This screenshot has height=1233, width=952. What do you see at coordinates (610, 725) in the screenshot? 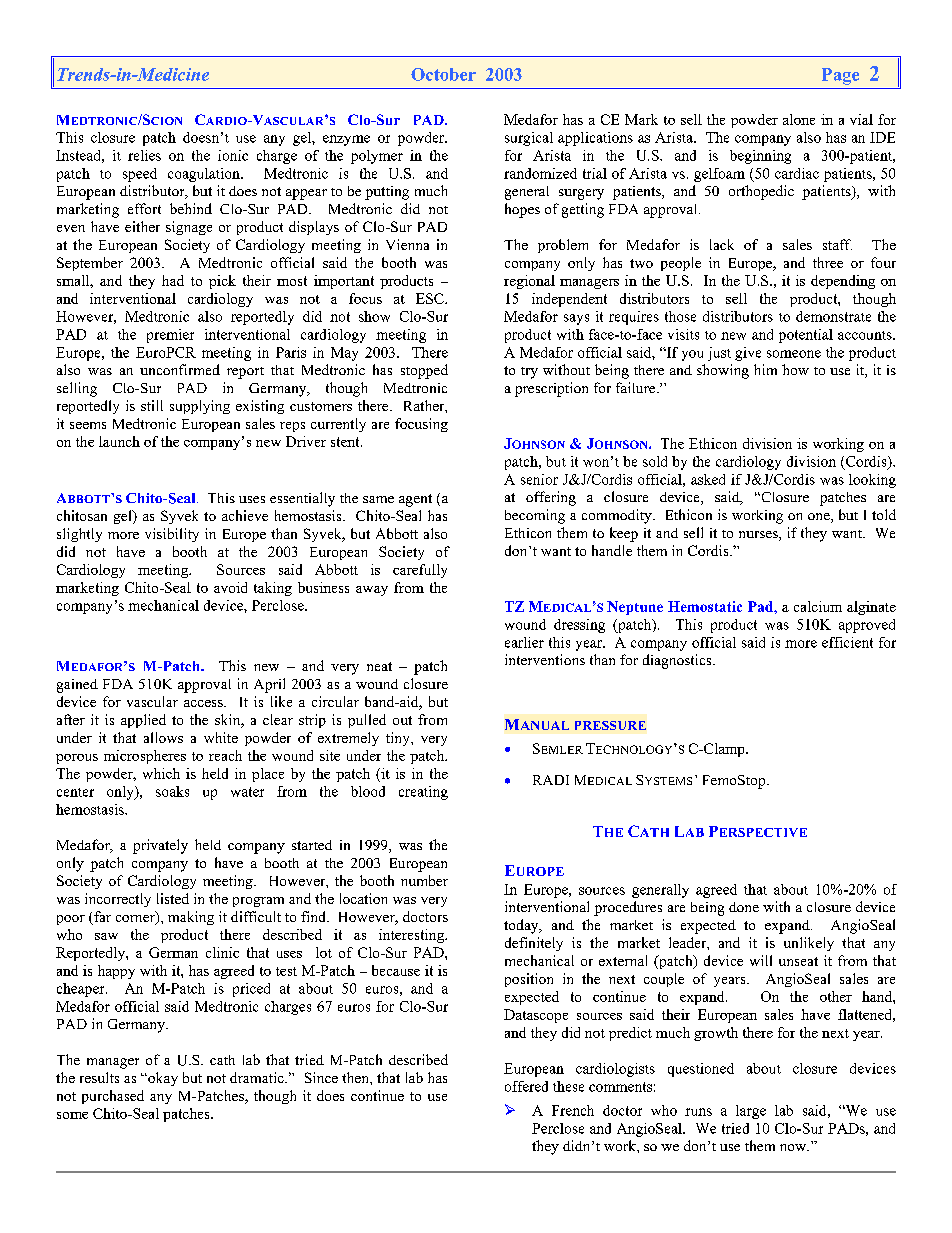
I see `PRESSURE` at bounding box center [610, 725].
